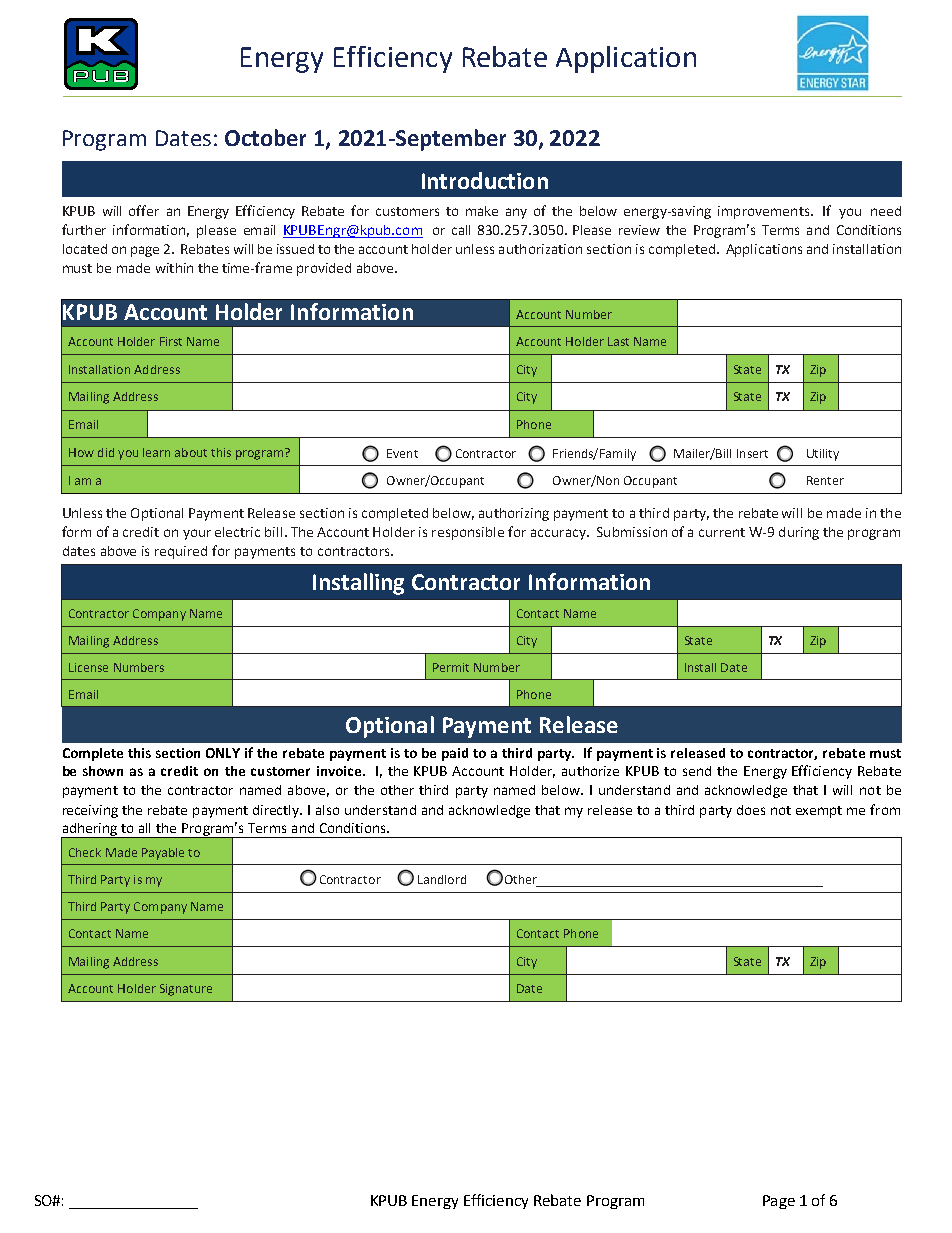 The width and height of the document is (952, 1233). I want to click on Introduction, so click(485, 180).
